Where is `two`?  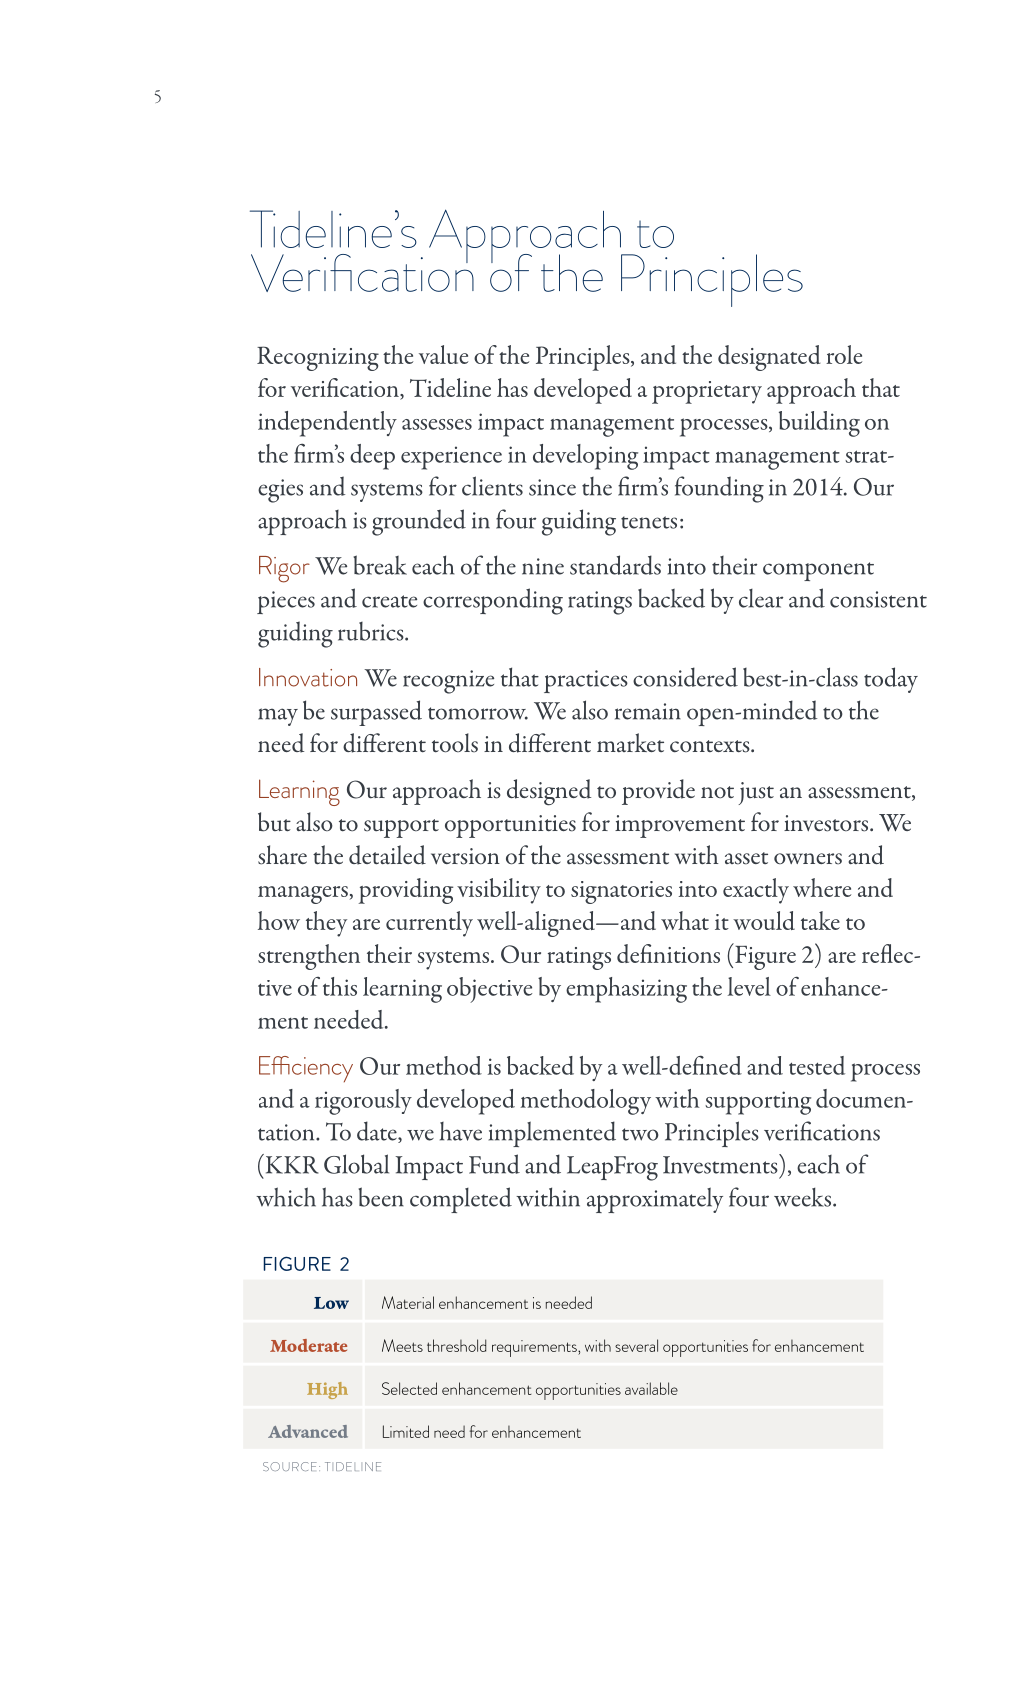
two is located at coordinates (640, 1134).
